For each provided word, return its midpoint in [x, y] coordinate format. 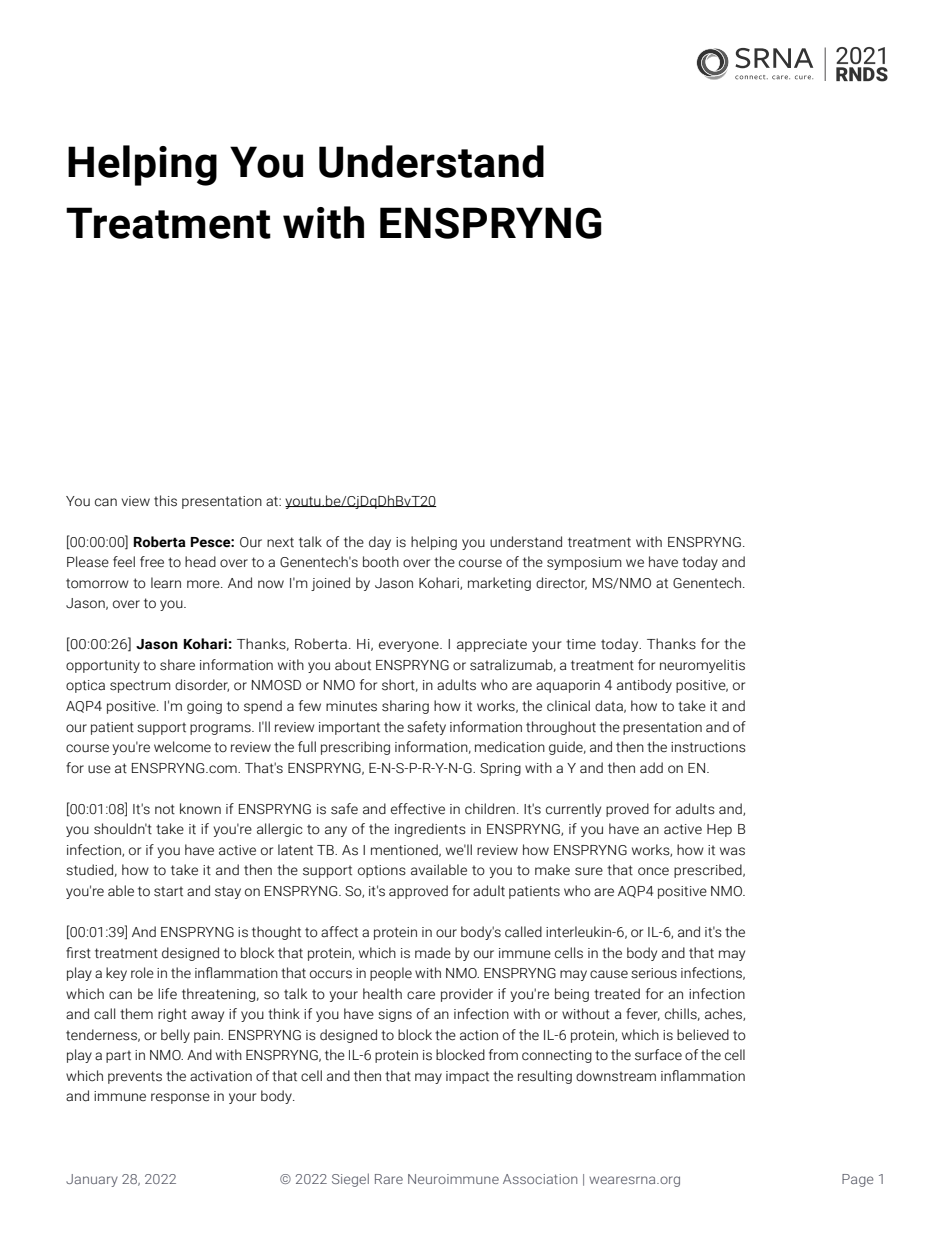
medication [510, 747]
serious [654, 973]
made [433, 953]
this [165, 501]
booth [381, 562]
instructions [708, 747]
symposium [584, 563]
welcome [182, 747]
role [142, 973]
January [92, 1180]
